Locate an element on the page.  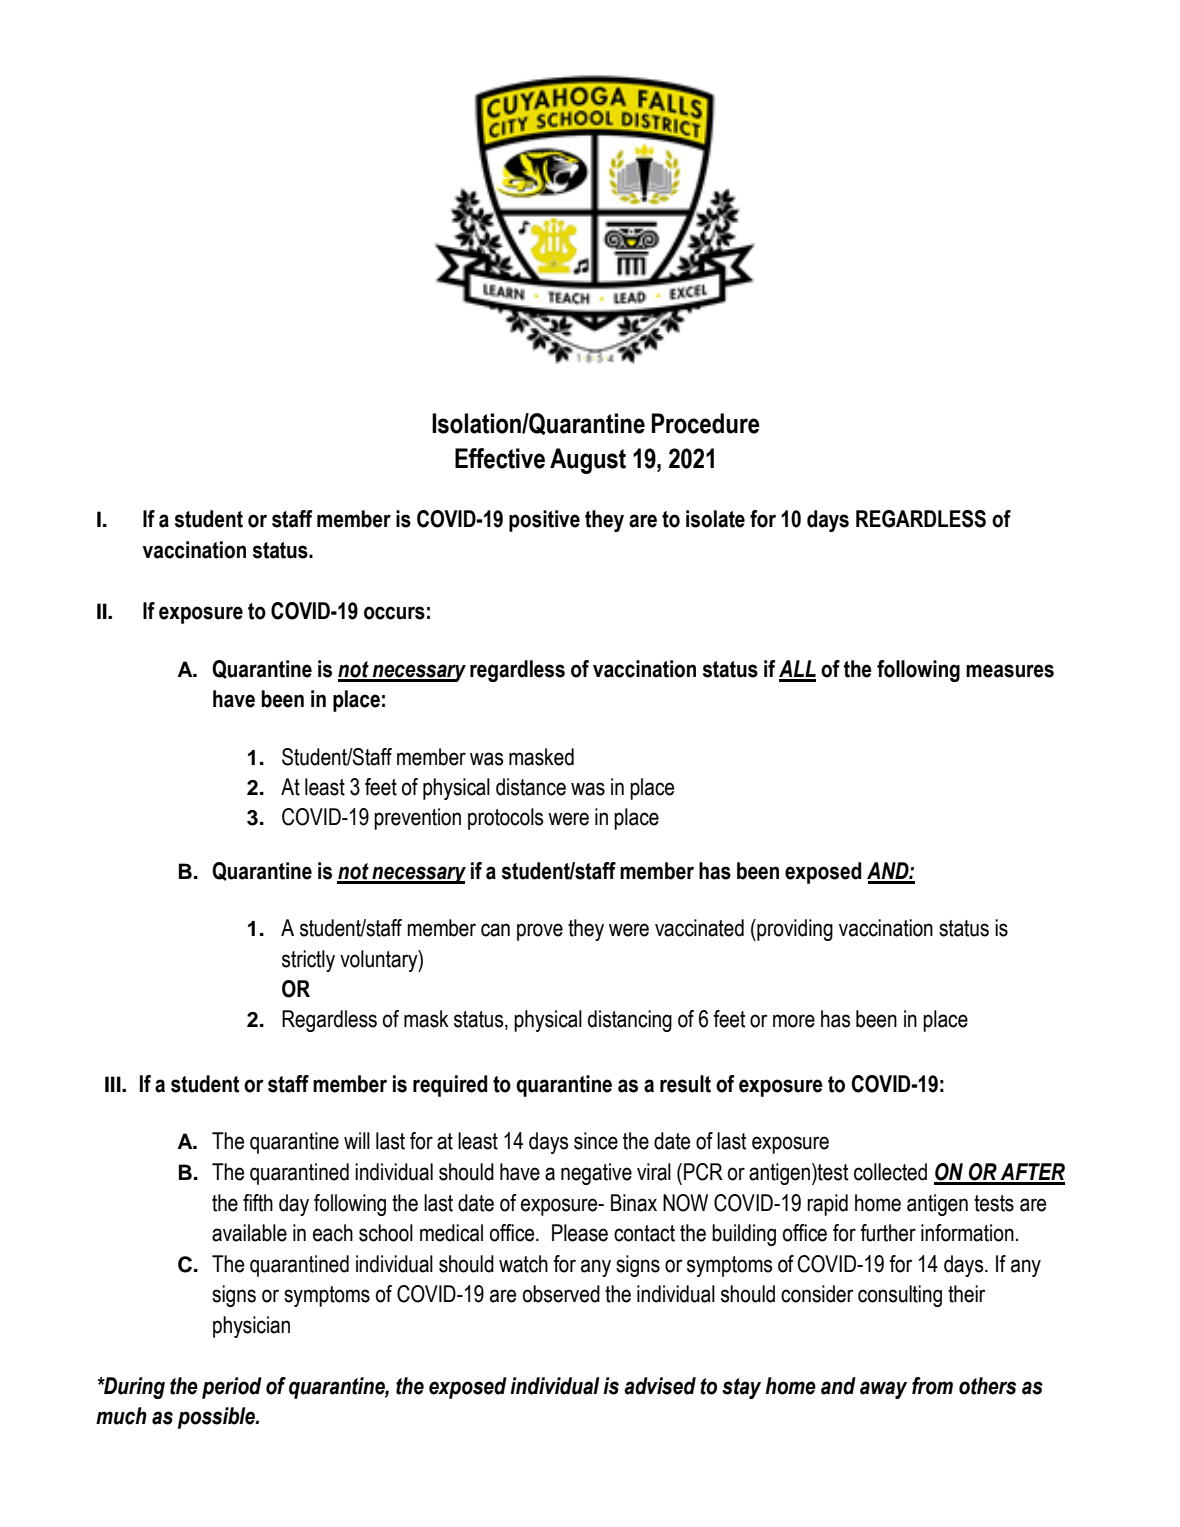
distance is located at coordinates (531, 787).
